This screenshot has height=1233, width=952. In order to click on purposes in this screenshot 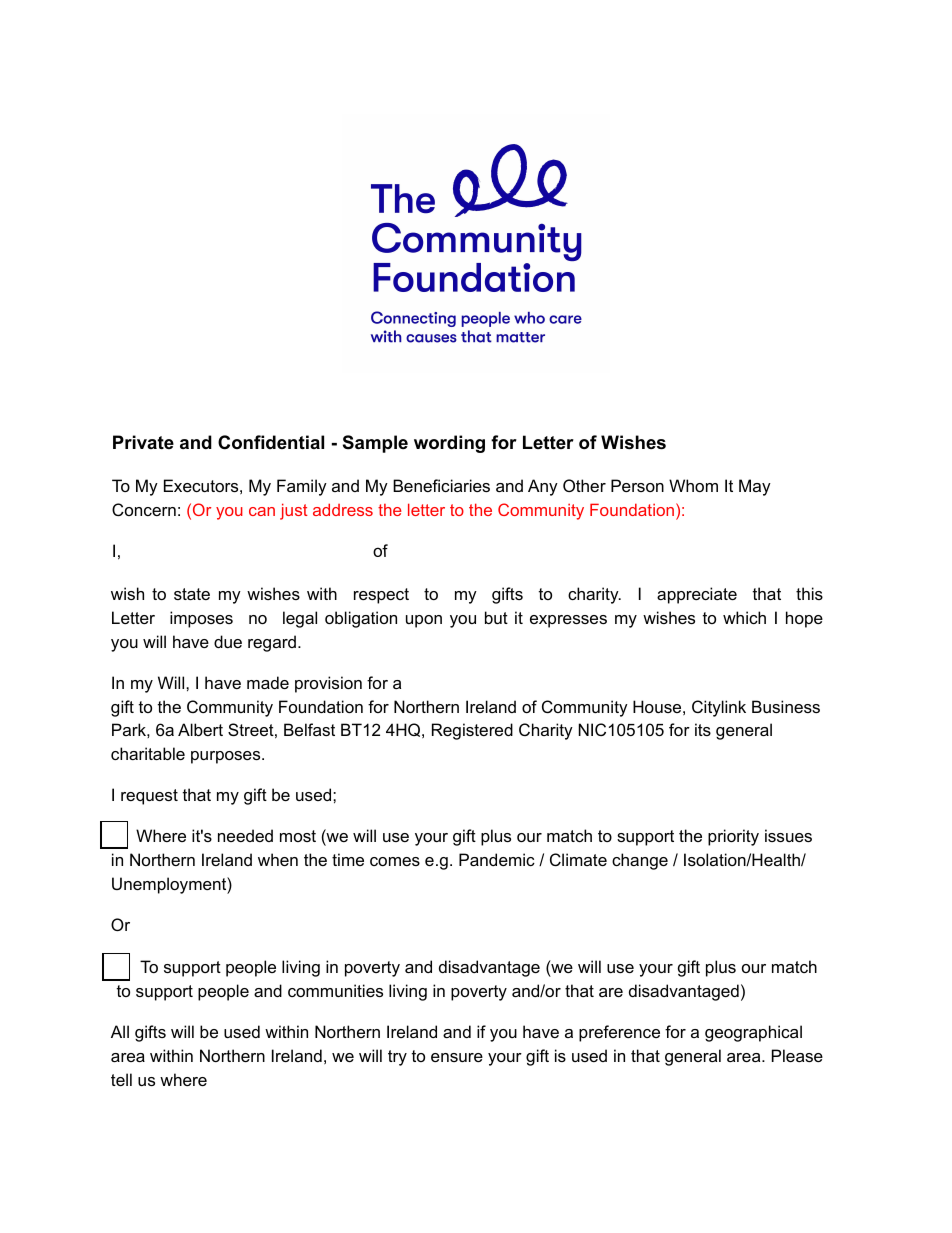, I will do `click(227, 757)`.
